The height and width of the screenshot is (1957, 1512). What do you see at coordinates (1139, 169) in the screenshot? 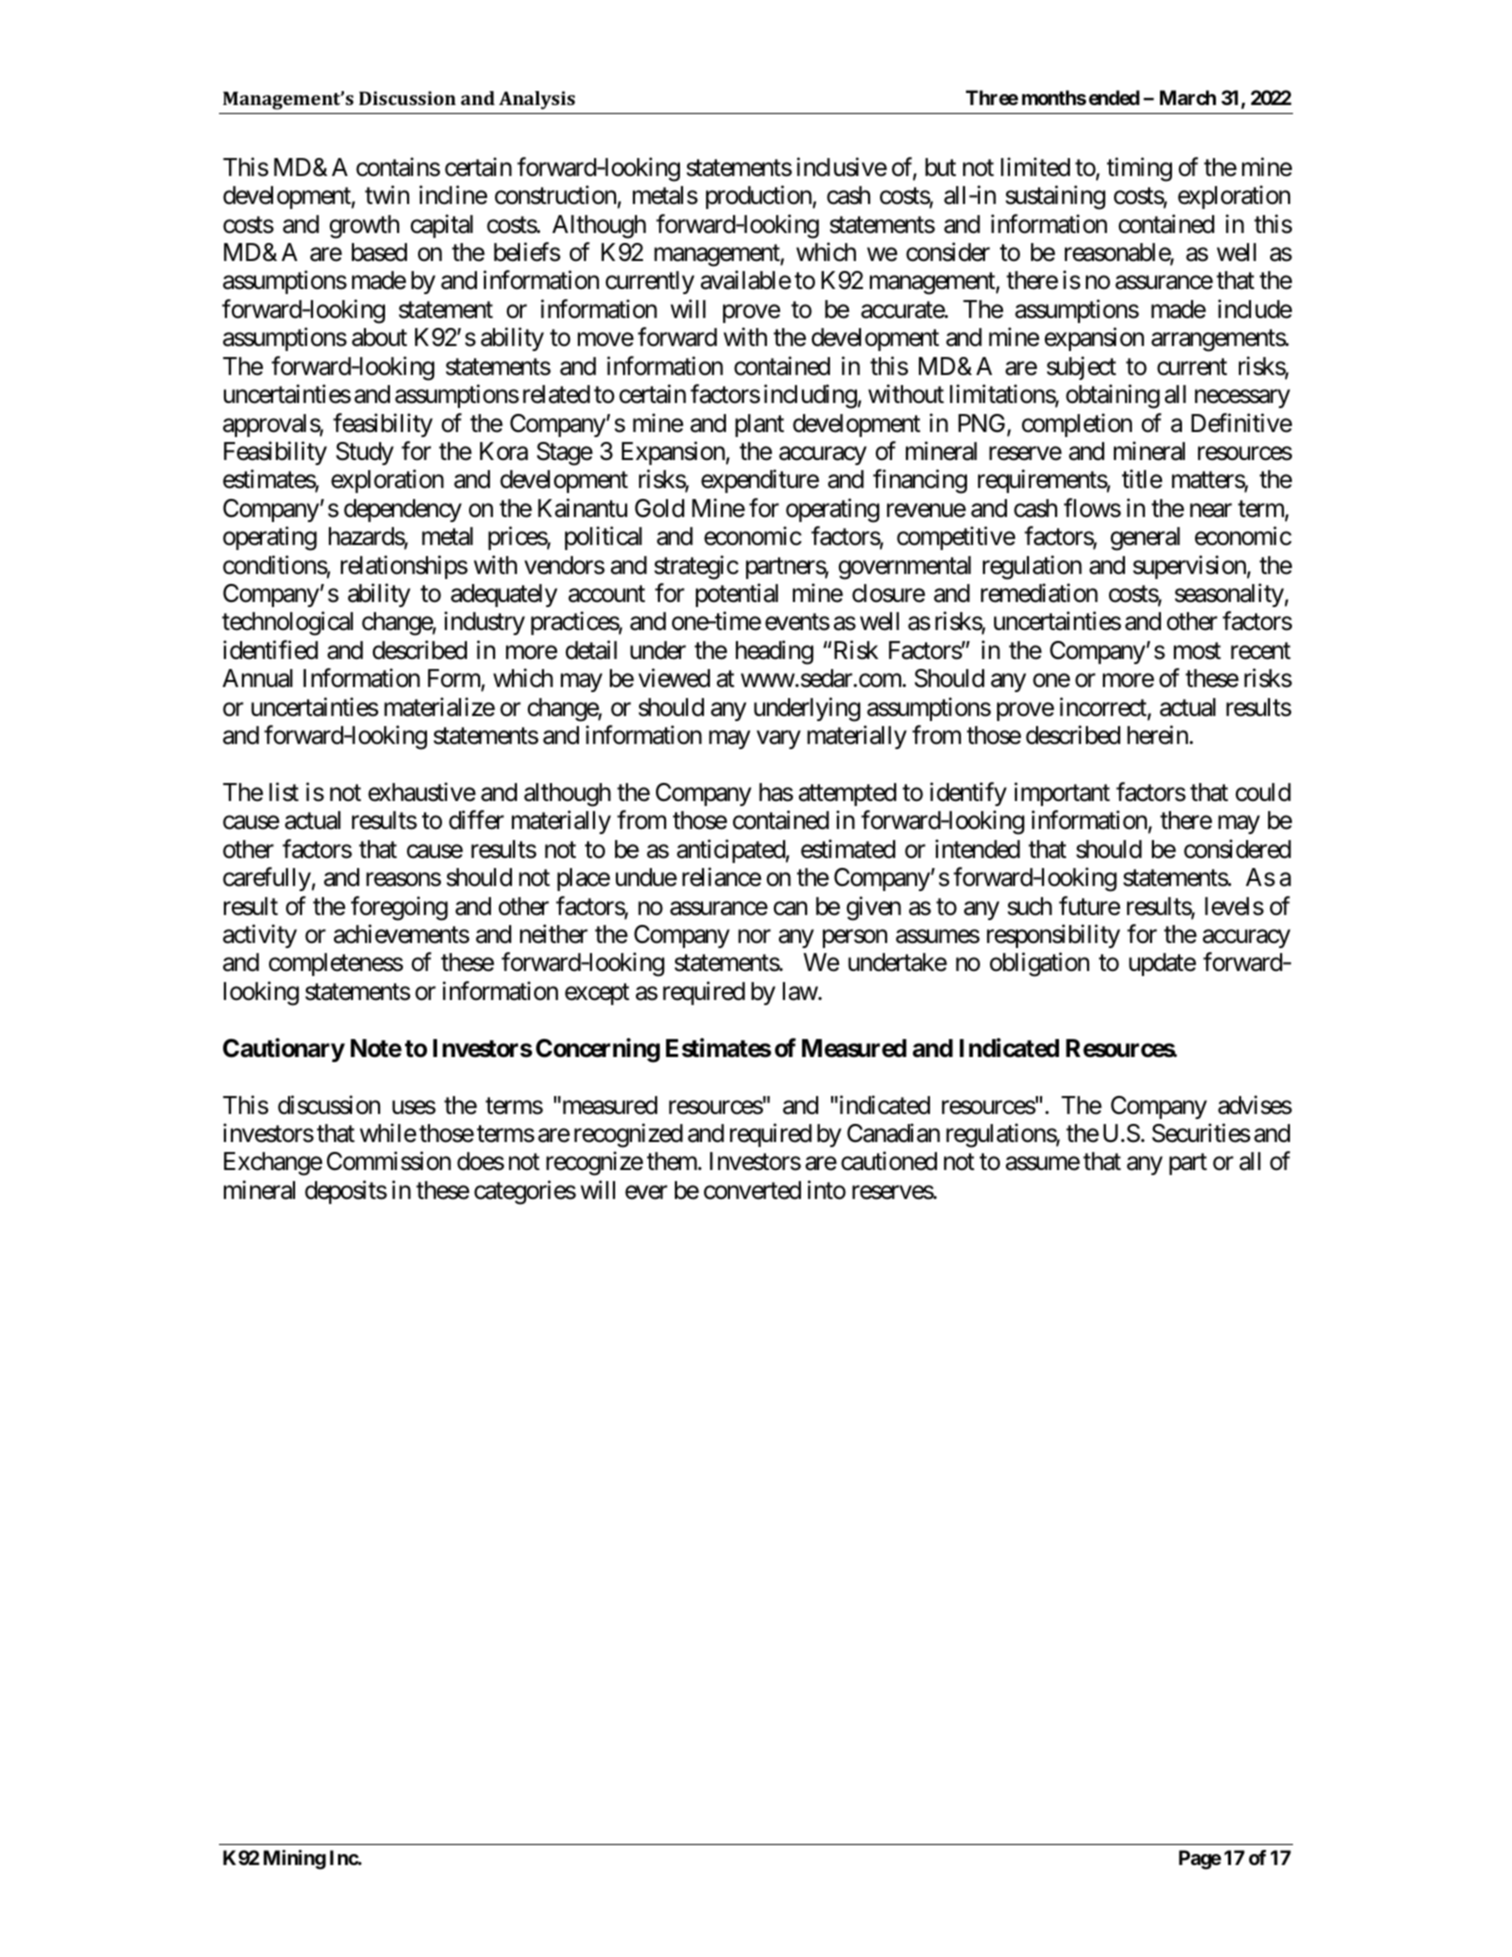
I see `timing` at bounding box center [1139, 169].
